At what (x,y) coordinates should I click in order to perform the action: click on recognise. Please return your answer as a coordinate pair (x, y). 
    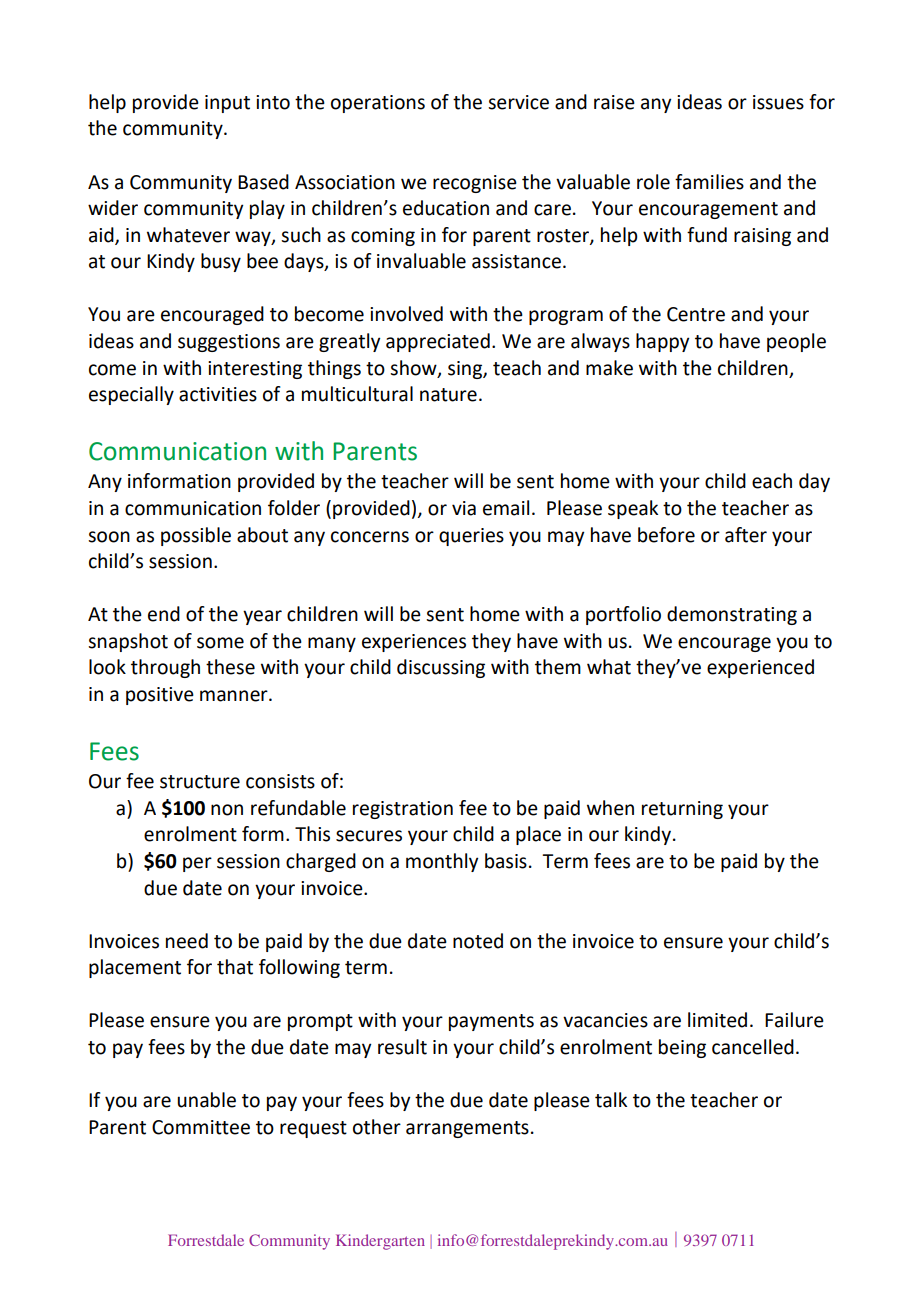
    Looking at the image, I should click on (475, 184).
